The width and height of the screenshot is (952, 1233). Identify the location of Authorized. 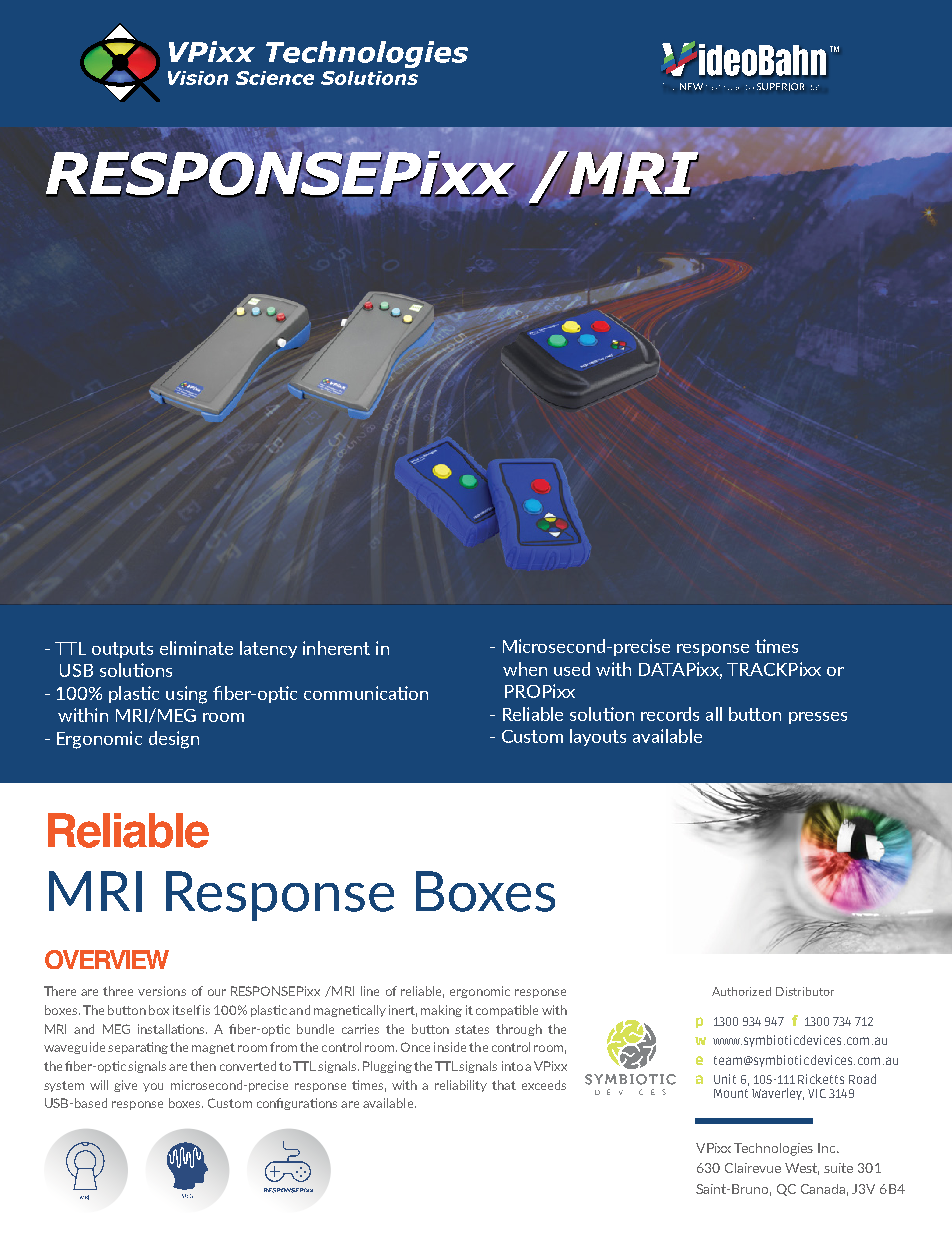
(741, 991).
